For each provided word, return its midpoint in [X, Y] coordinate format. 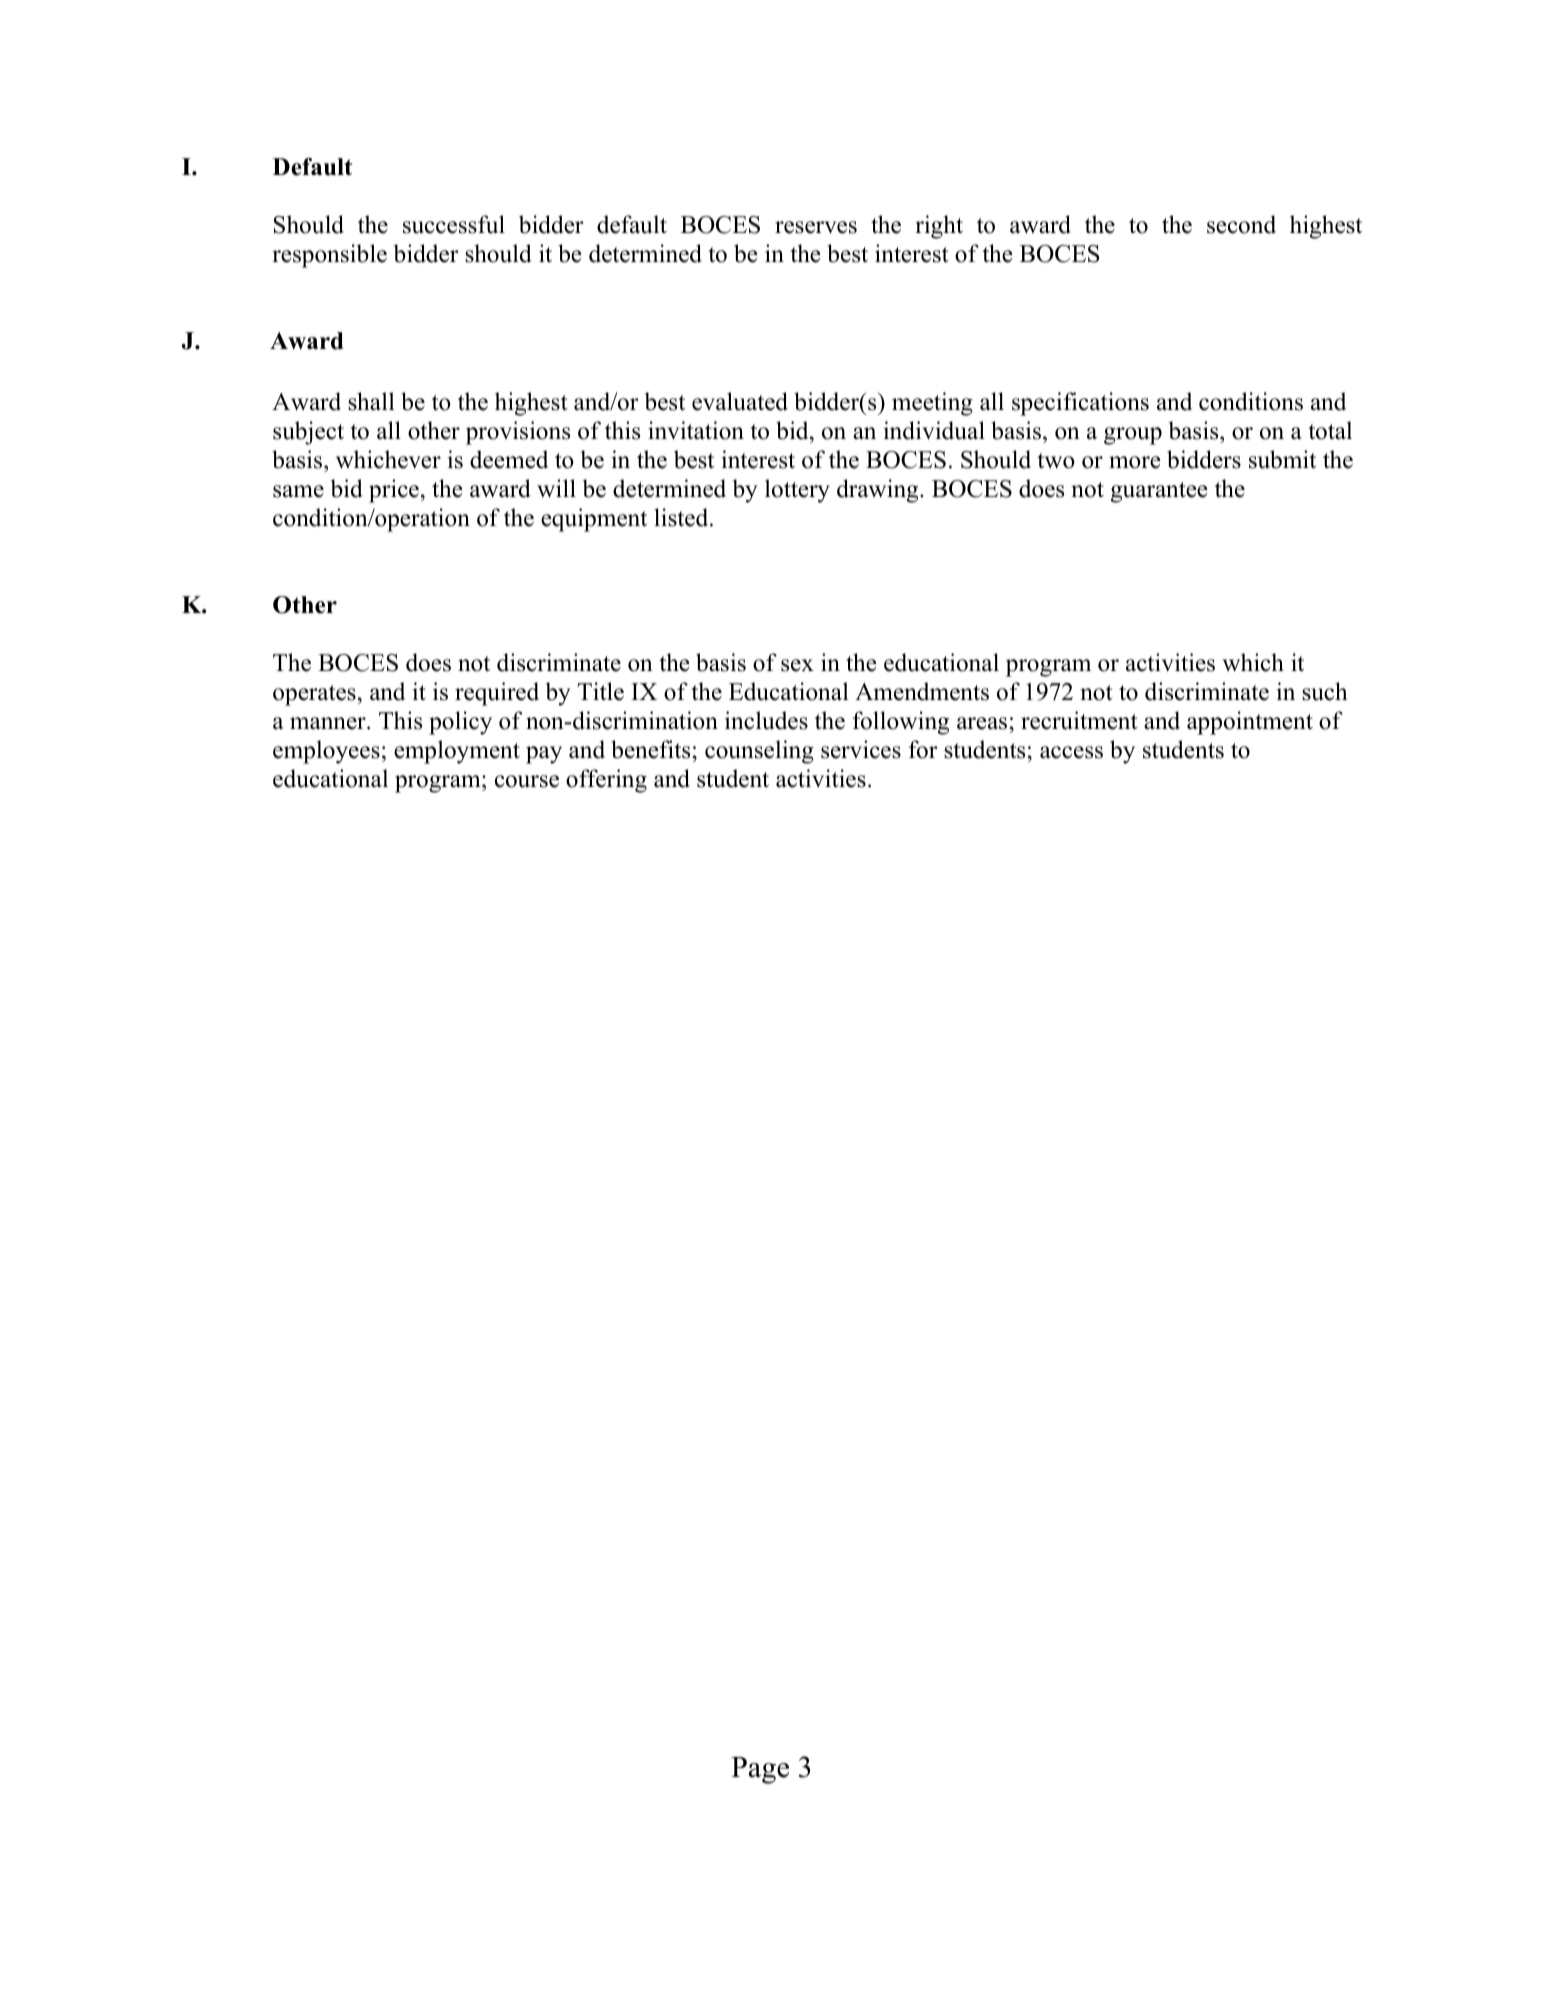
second [1241, 224]
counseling [759, 752]
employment [457, 752]
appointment [1250, 723]
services [861, 749]
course [527, 781]
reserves [816, 227]
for [923, 749]
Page [760, 1770]
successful [454, 224]
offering [606, 781]
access [1071, 752]
